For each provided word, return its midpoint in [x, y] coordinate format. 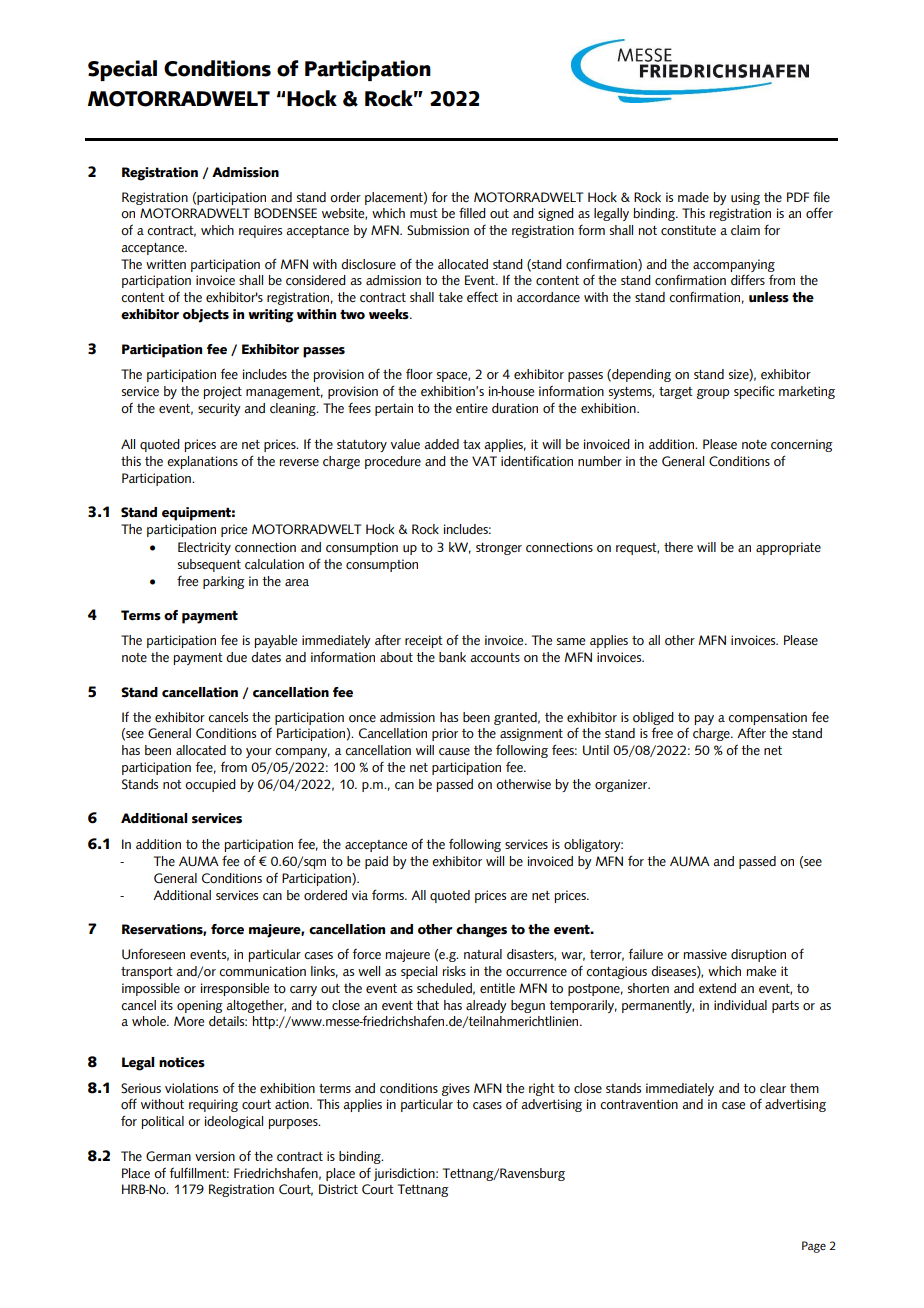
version [215, 1156]
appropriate [788, 548]
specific [754, 392]
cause [454, 752]
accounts [495, 657]
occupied [210, 785]
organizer [622, 785]
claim [745, 230]
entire [472, 408]
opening [200, 1006]
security [219, 409]
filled [472, 213]
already [486, 1006]
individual [740, 1005]
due [236, 657]
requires [260, 231]
